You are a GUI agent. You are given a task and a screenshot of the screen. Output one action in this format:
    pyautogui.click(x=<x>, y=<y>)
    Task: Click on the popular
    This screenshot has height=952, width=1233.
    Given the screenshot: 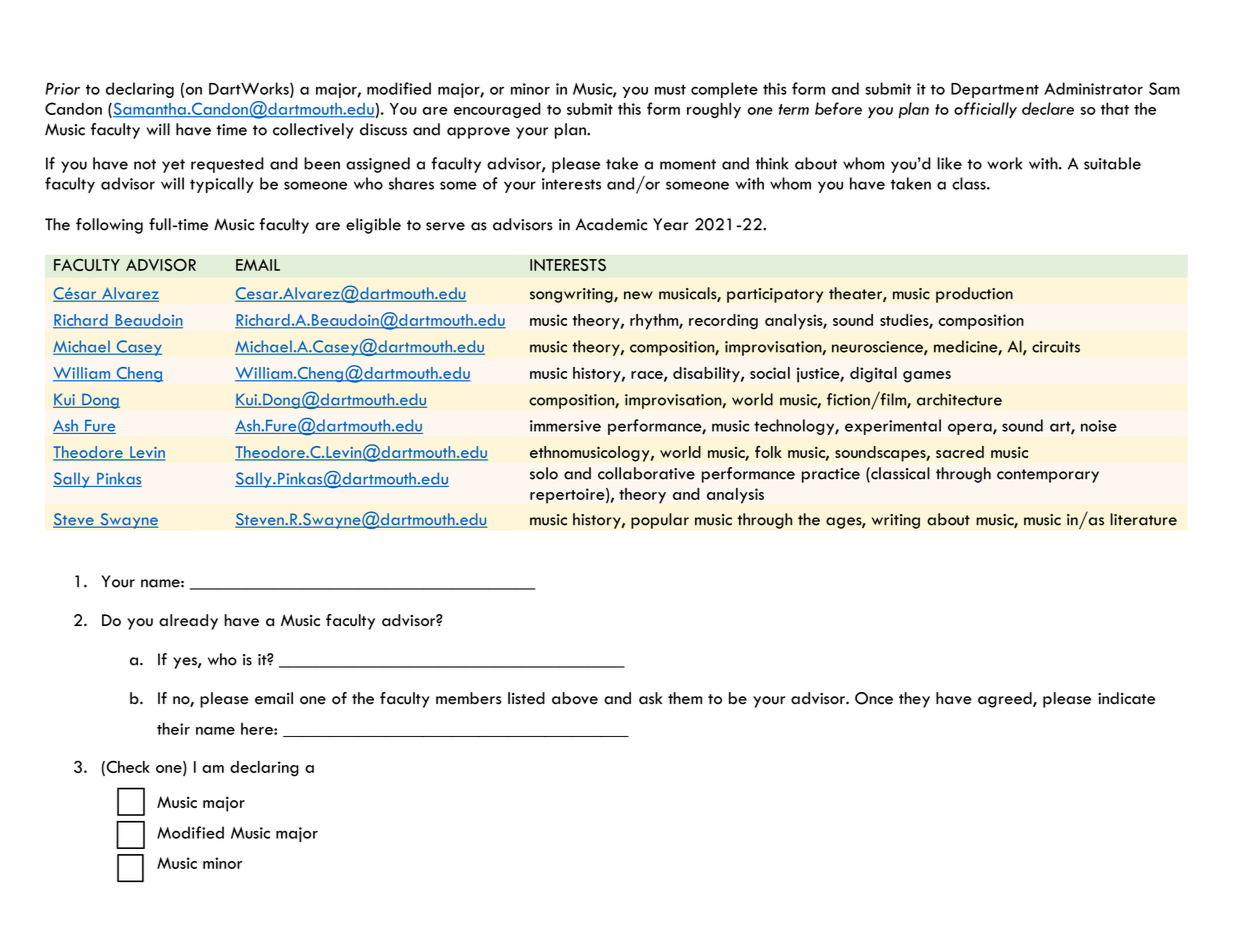 What is the action you would take?
    pyautogui.click(x=660, y=521)
